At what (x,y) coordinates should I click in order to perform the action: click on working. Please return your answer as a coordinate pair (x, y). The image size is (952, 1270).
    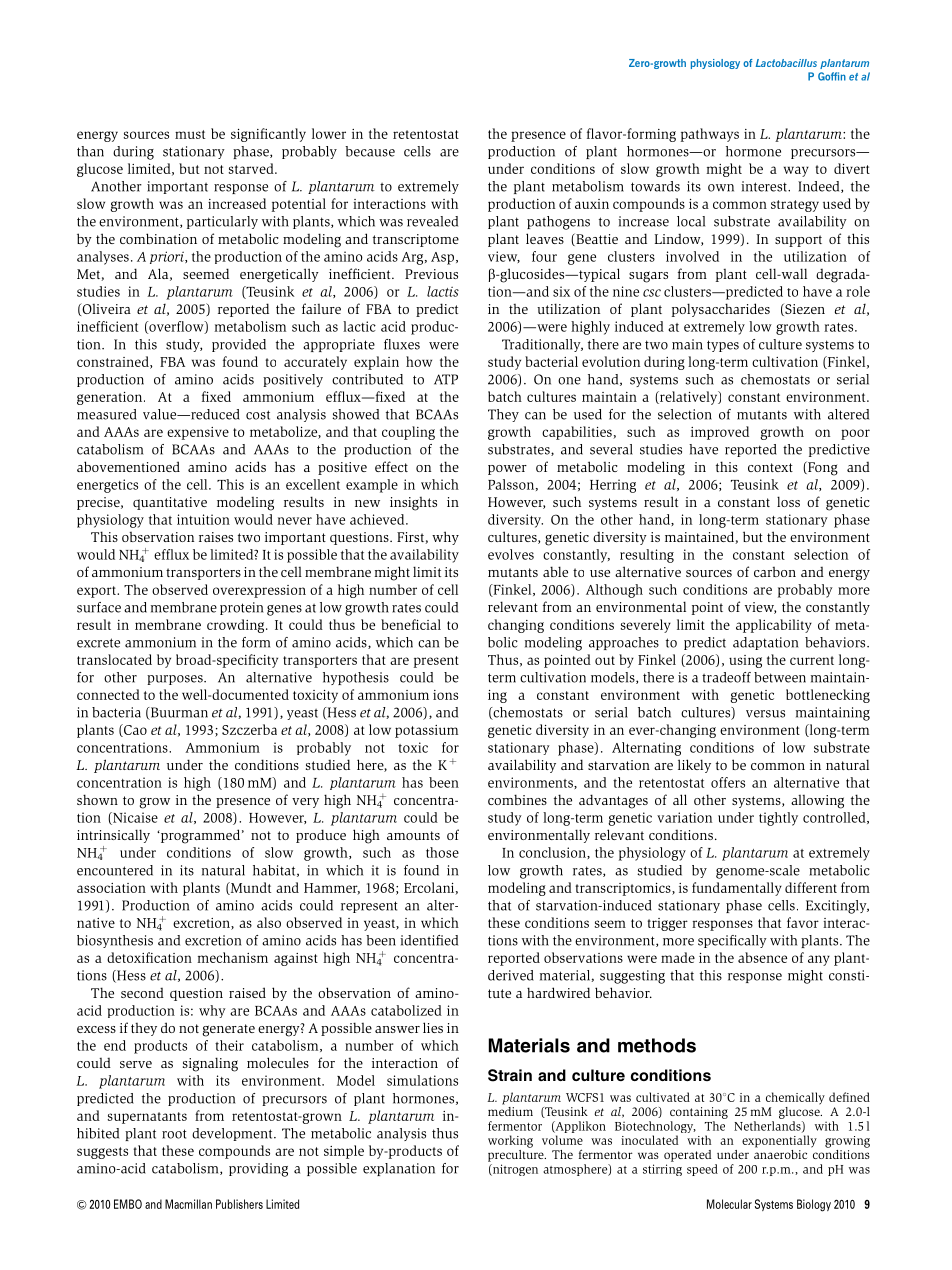
    Looking at the image, I should click on (510, 1141).
